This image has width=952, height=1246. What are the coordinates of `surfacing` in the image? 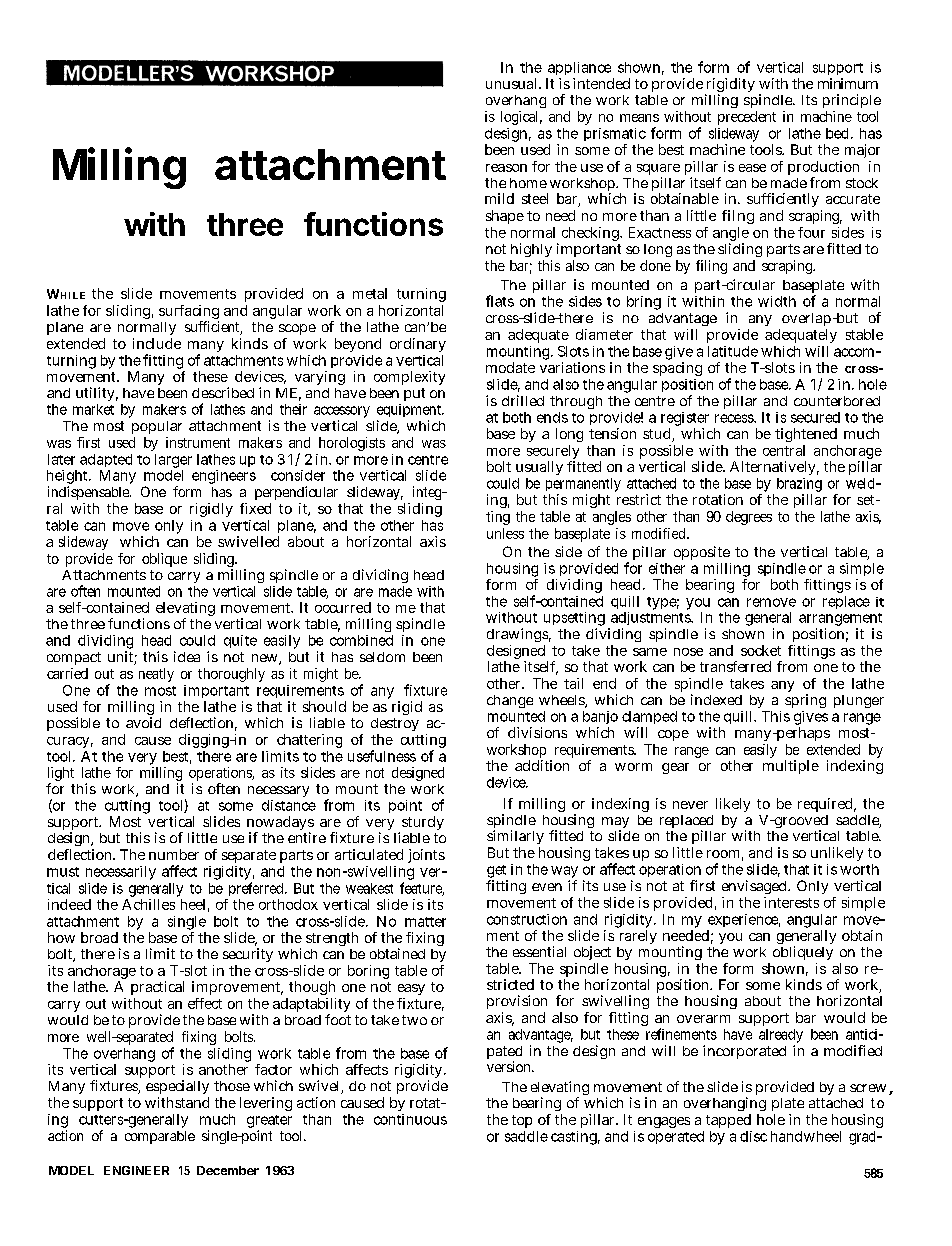 It's located at (189, 313).
